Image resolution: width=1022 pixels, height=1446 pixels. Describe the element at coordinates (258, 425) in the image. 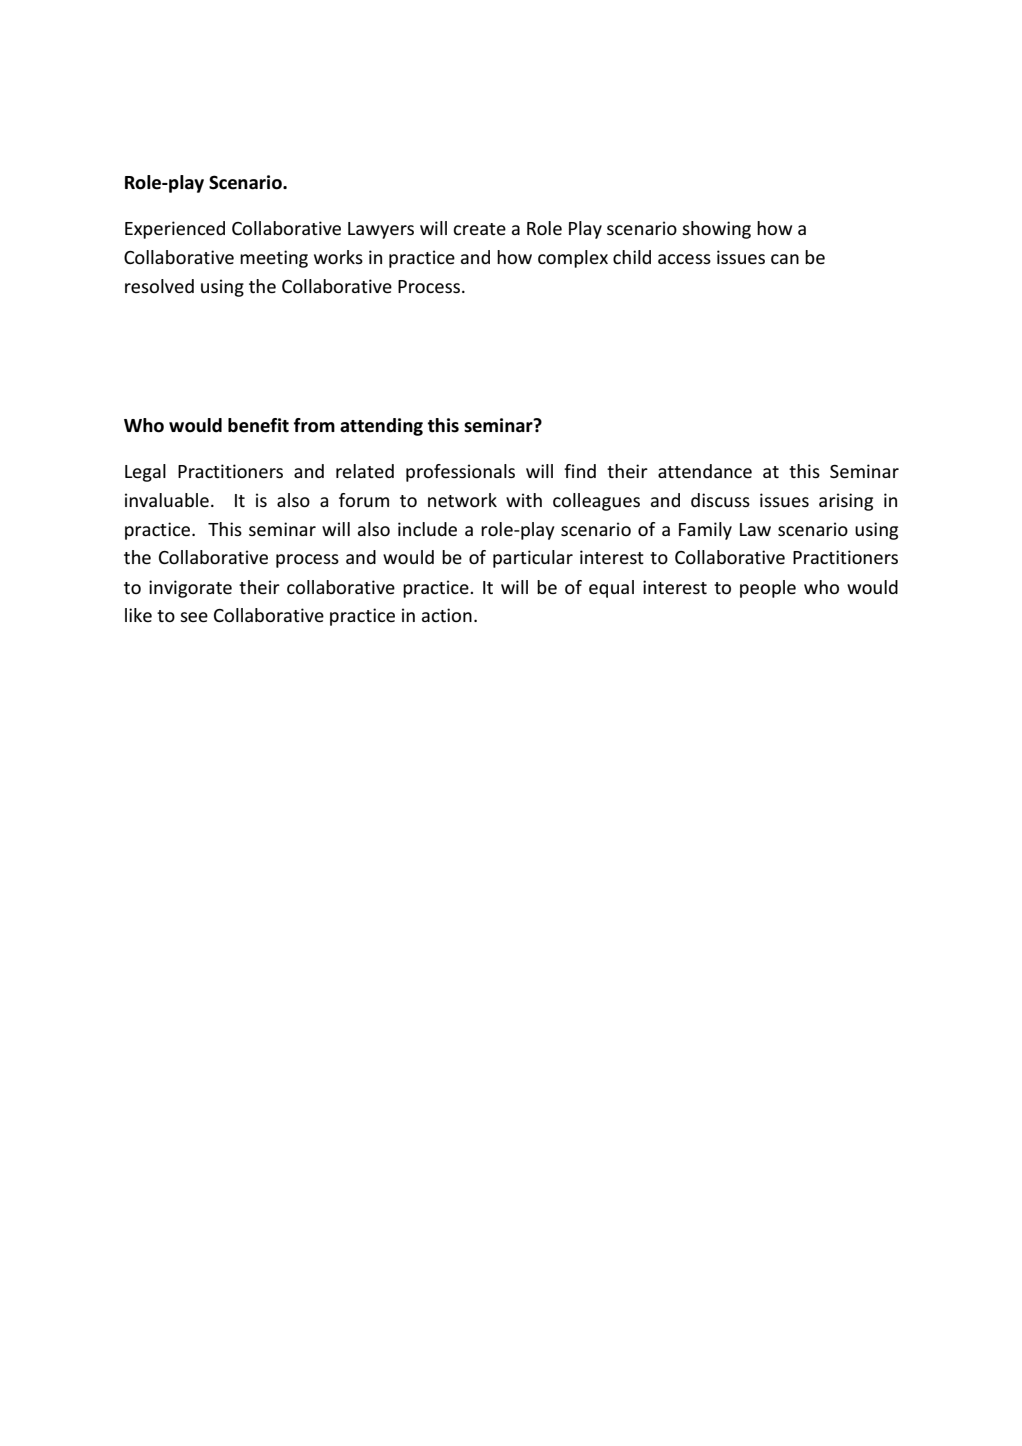

I see `benefit` at that location.
